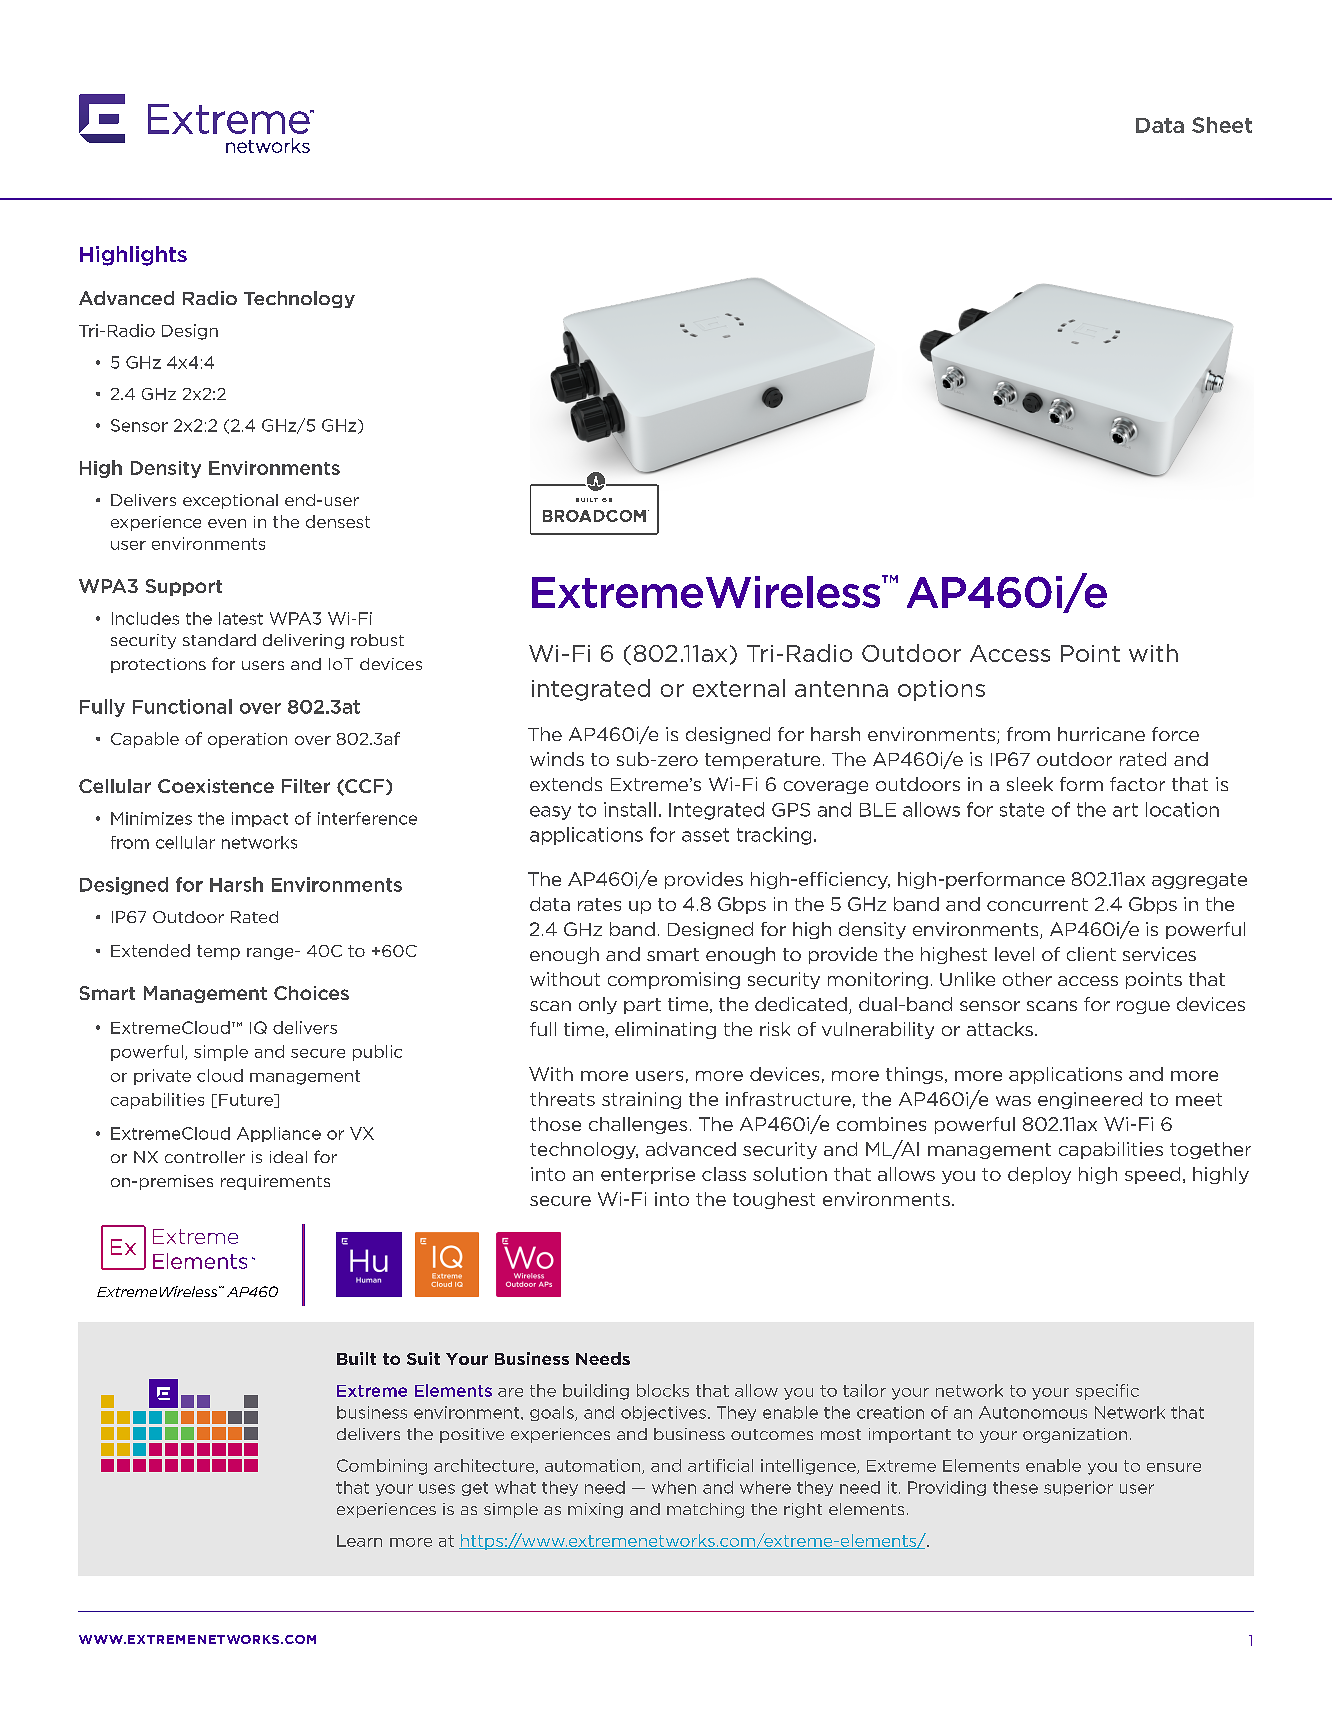 The image size is (1332, 1724). What do you see at coordinates (665, 1030) in the screenshot?
I see `eliminating` at bounding box center [665, 1030].
